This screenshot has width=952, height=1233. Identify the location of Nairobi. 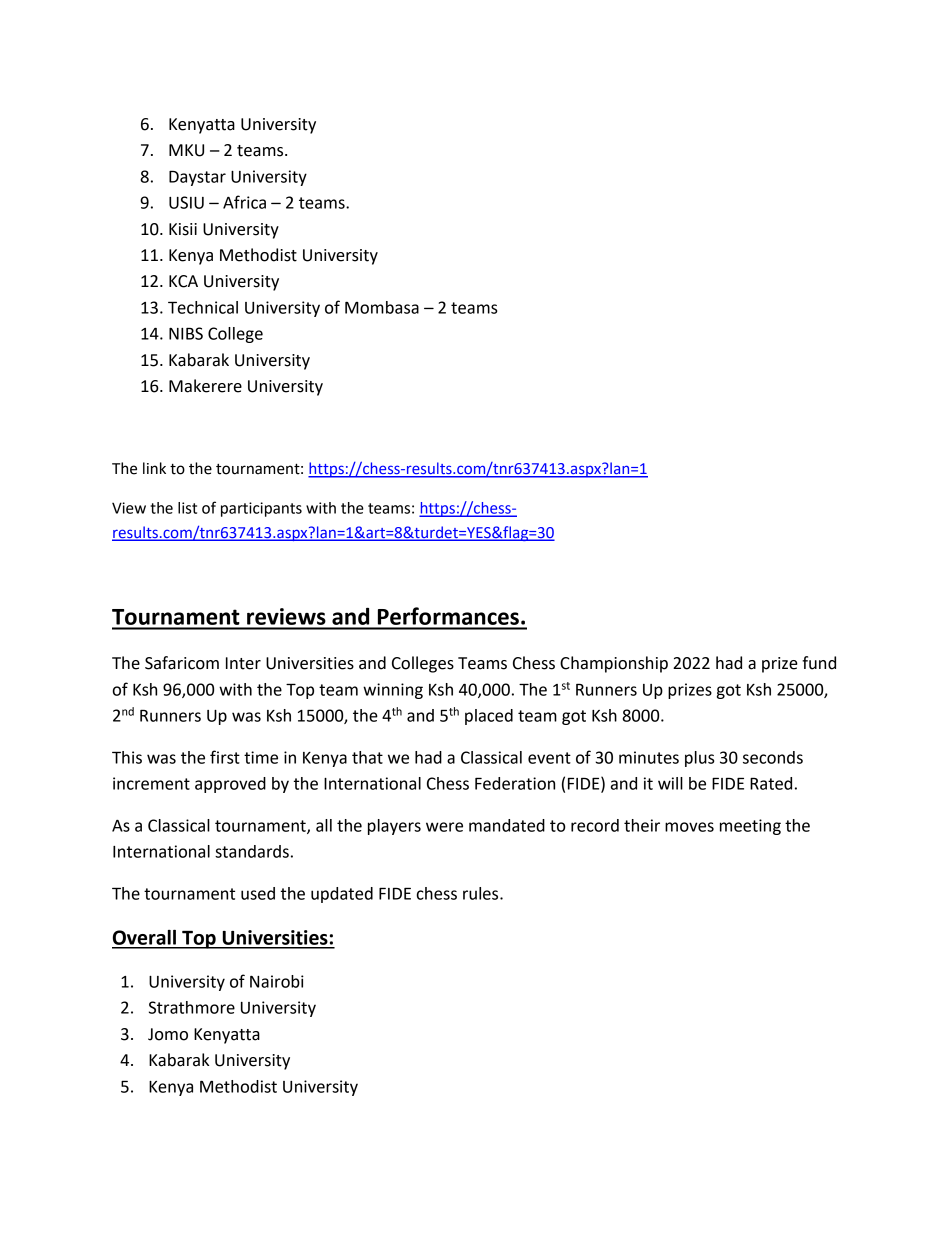
(277, 981).
